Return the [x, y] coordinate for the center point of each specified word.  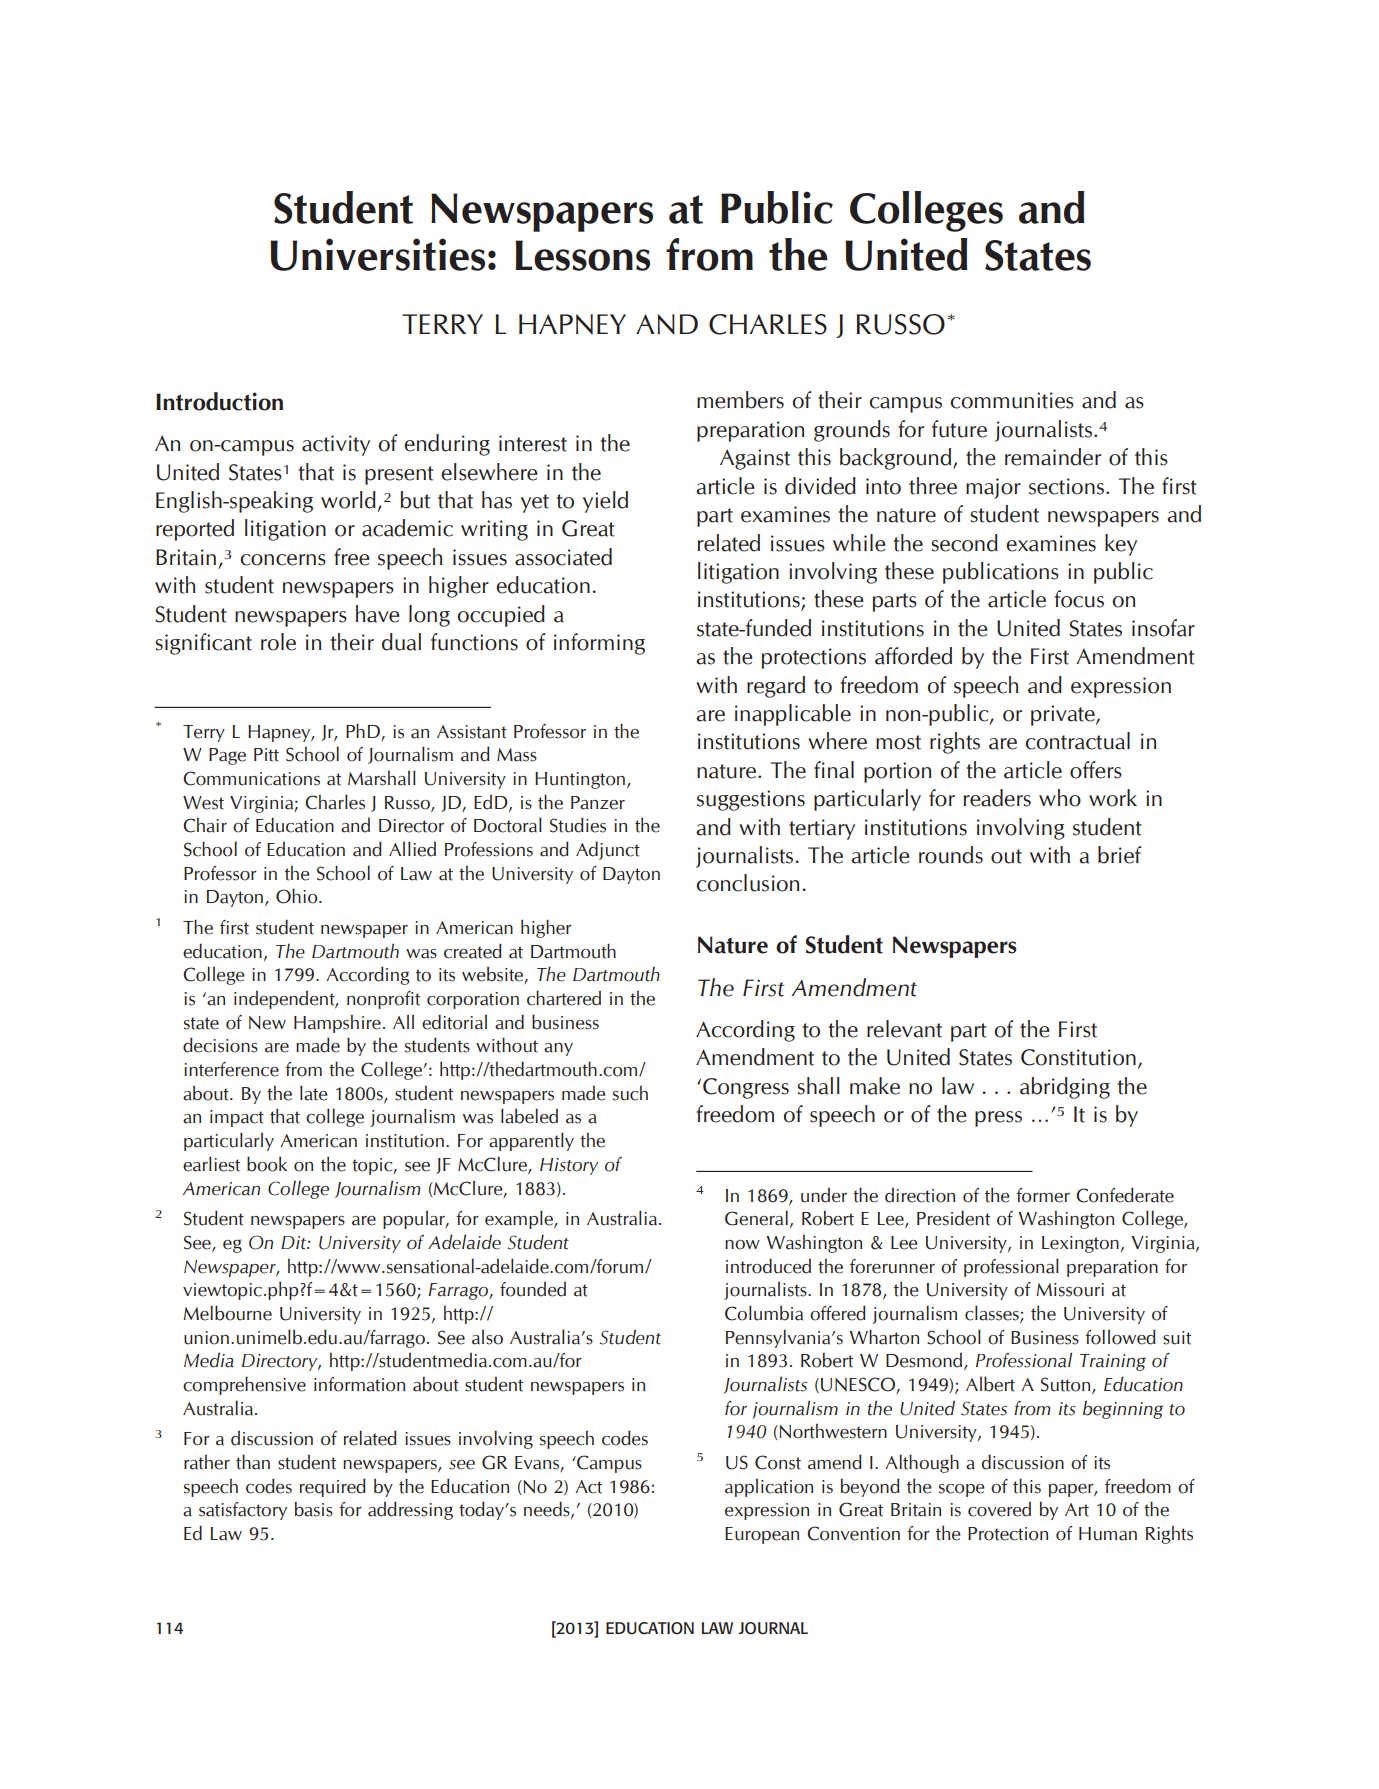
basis [314, 1509]
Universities [377, 254]
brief [1119, 855]
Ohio [298, 896]
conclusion [747, 883]
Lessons [582, 255]
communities [1012, 400]
